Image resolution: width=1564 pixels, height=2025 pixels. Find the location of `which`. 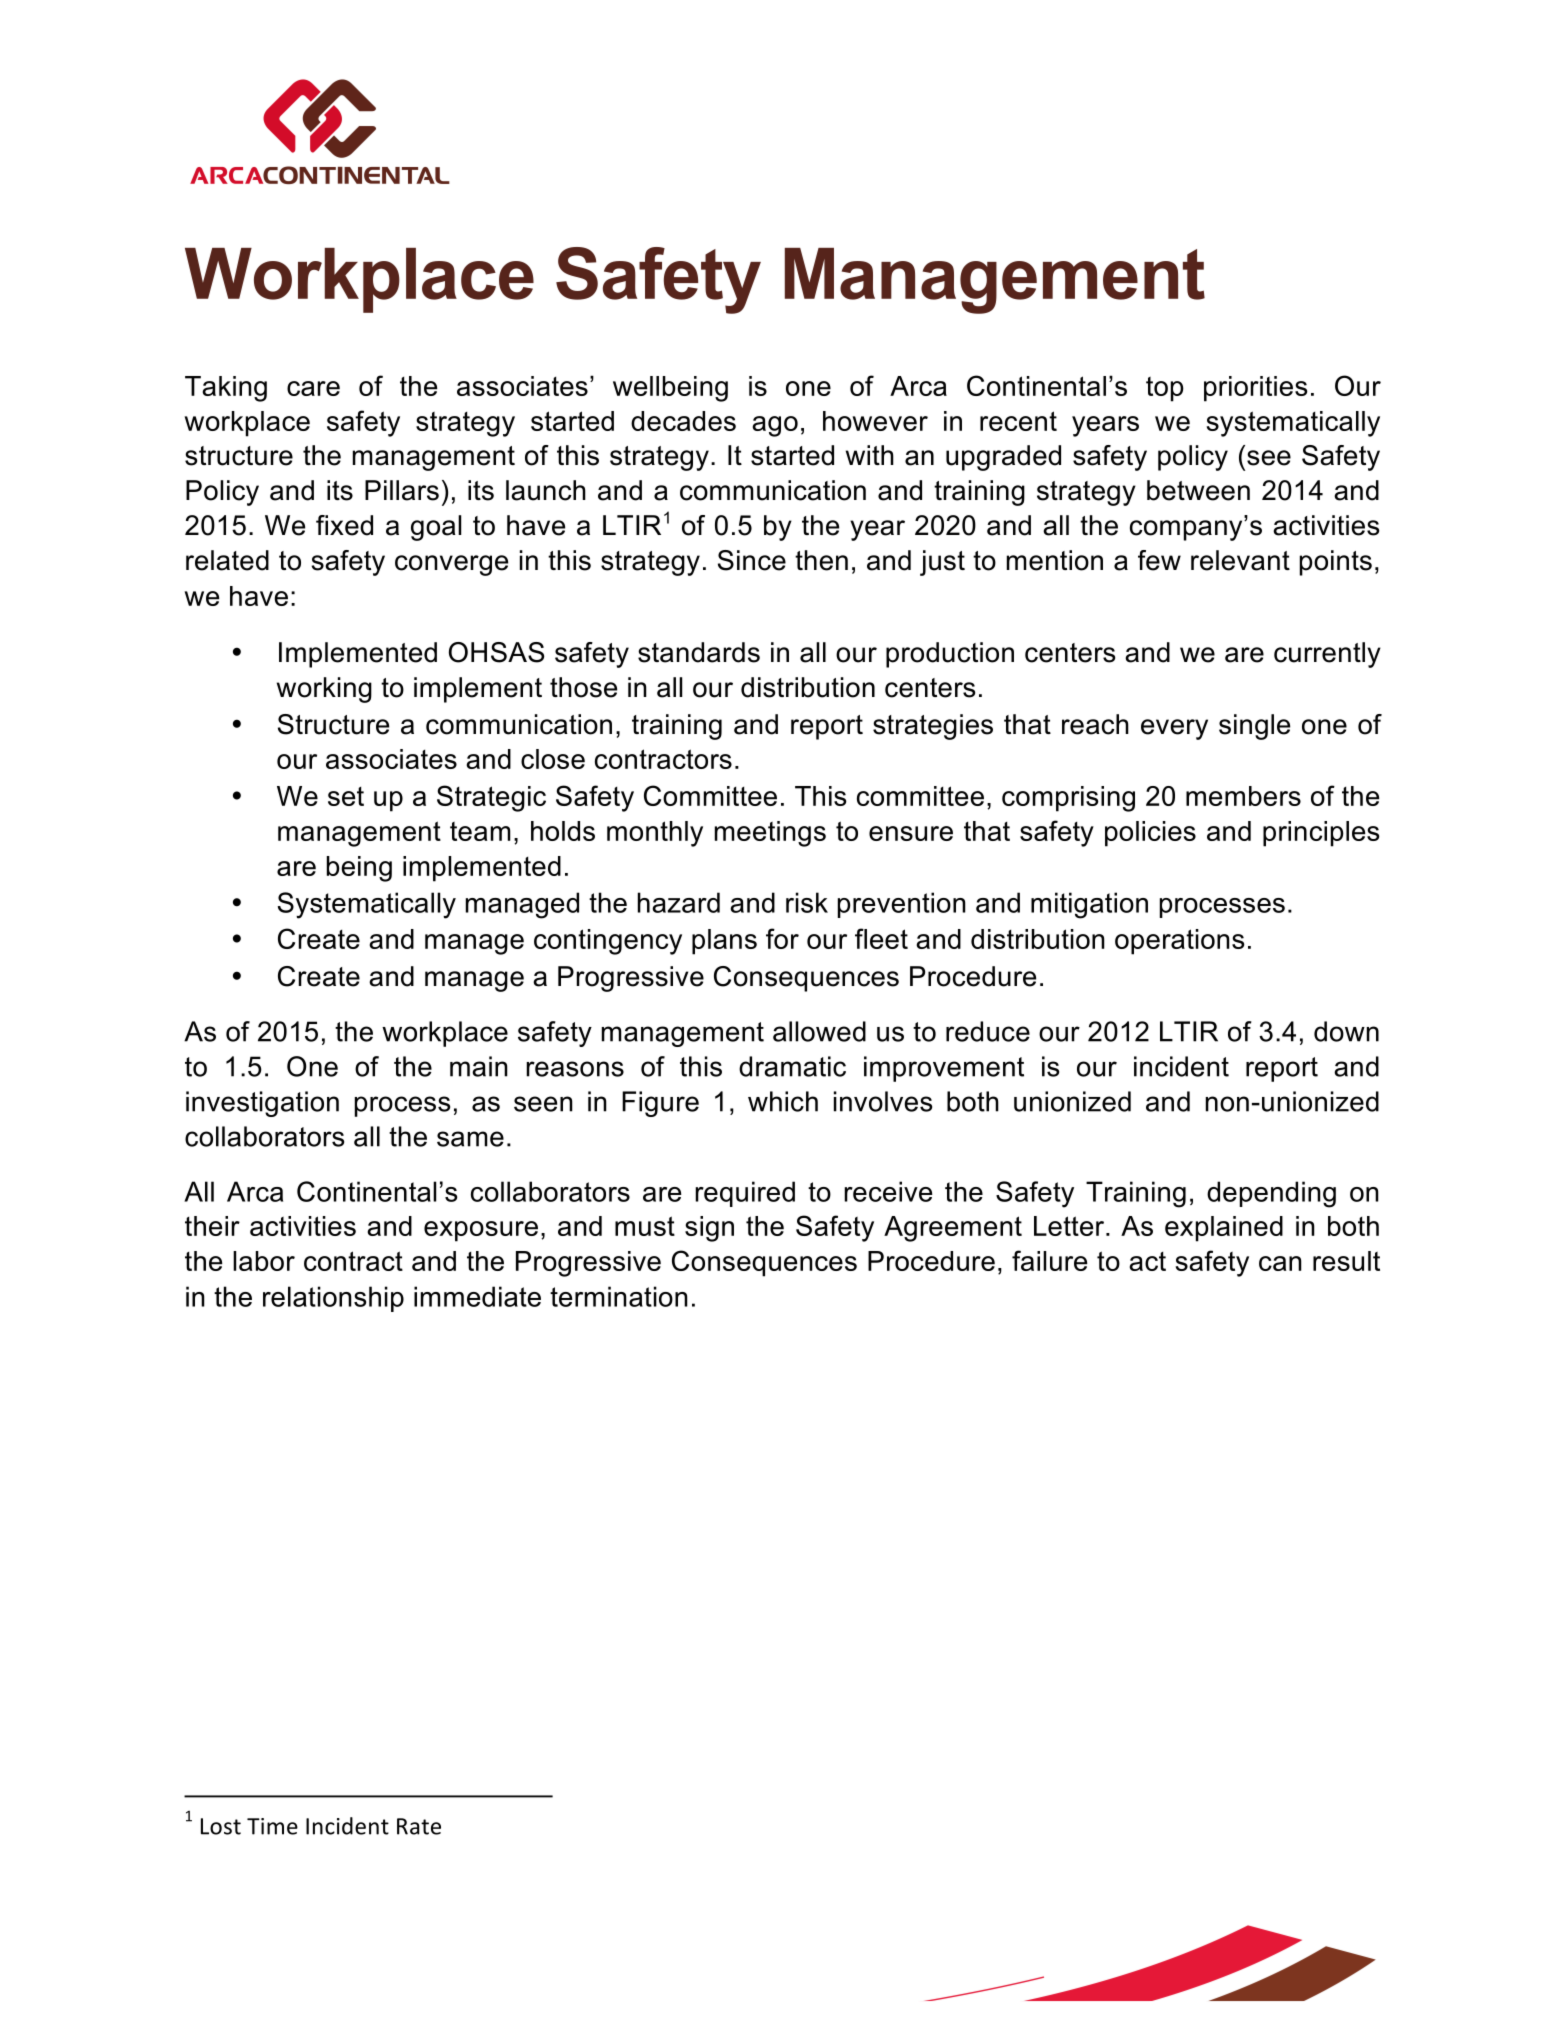

which is located at coordinates (783, 1101).
